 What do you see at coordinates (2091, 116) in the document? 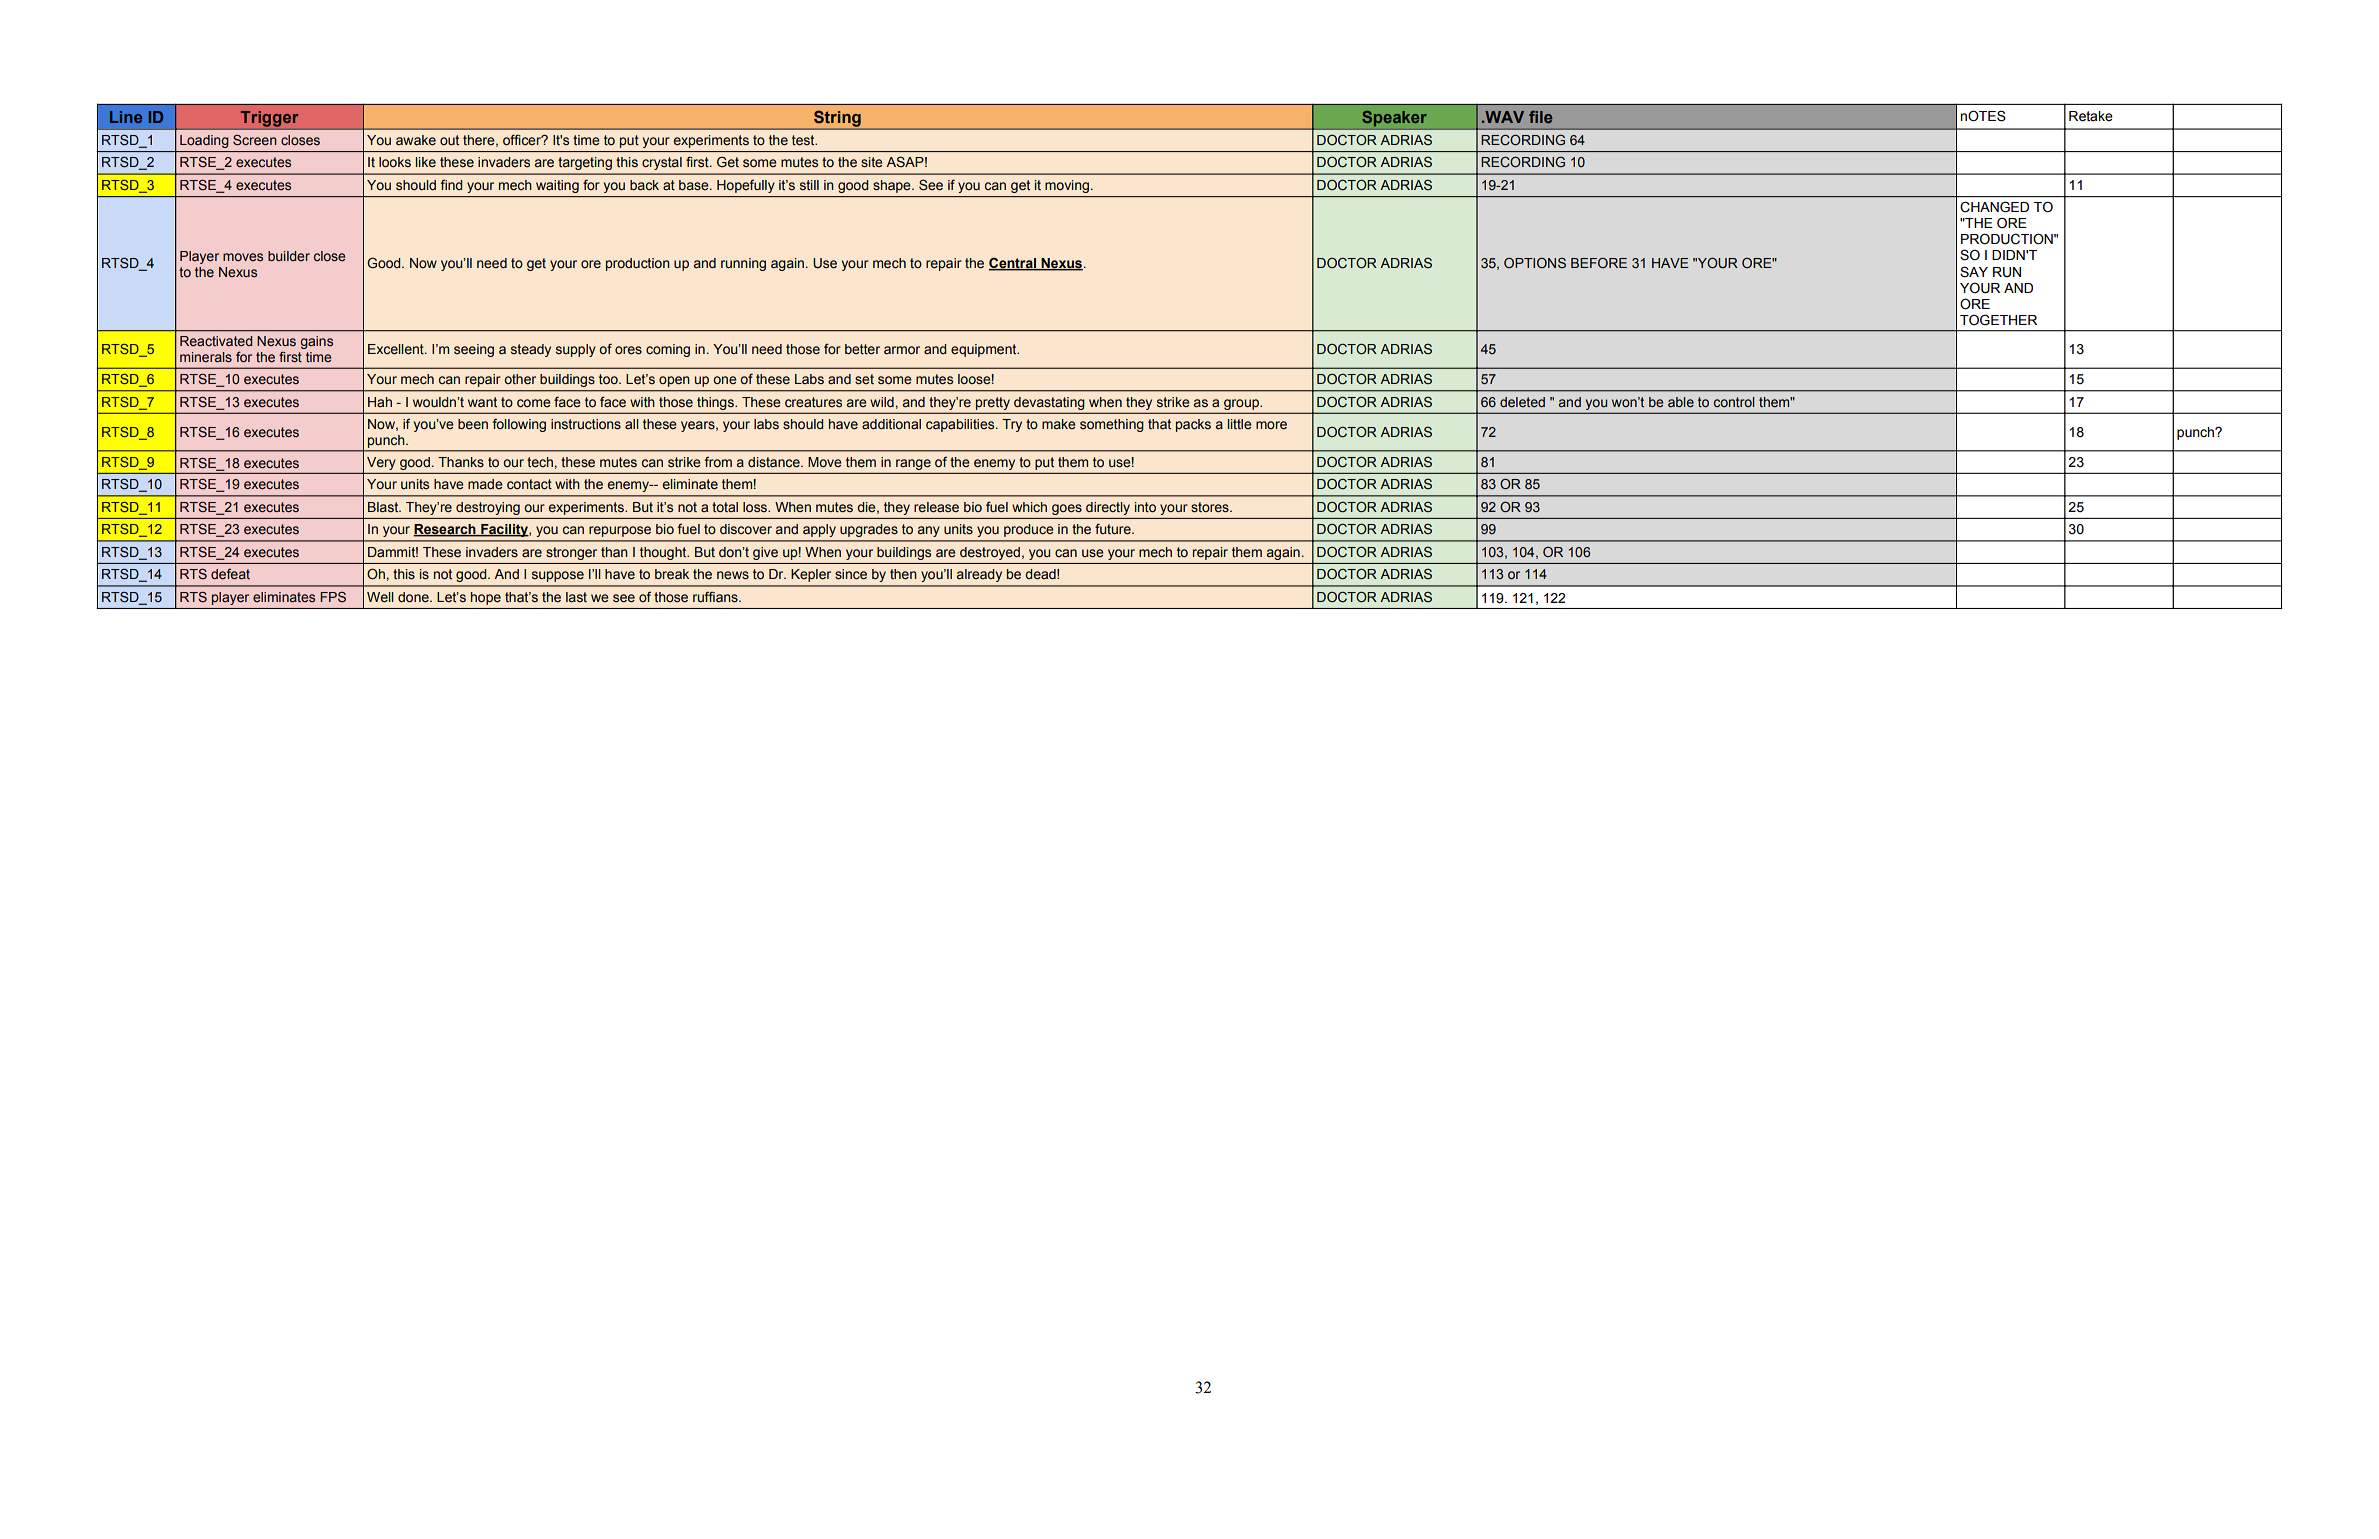
I see `Retake` at bounding box center [2091, 116].
